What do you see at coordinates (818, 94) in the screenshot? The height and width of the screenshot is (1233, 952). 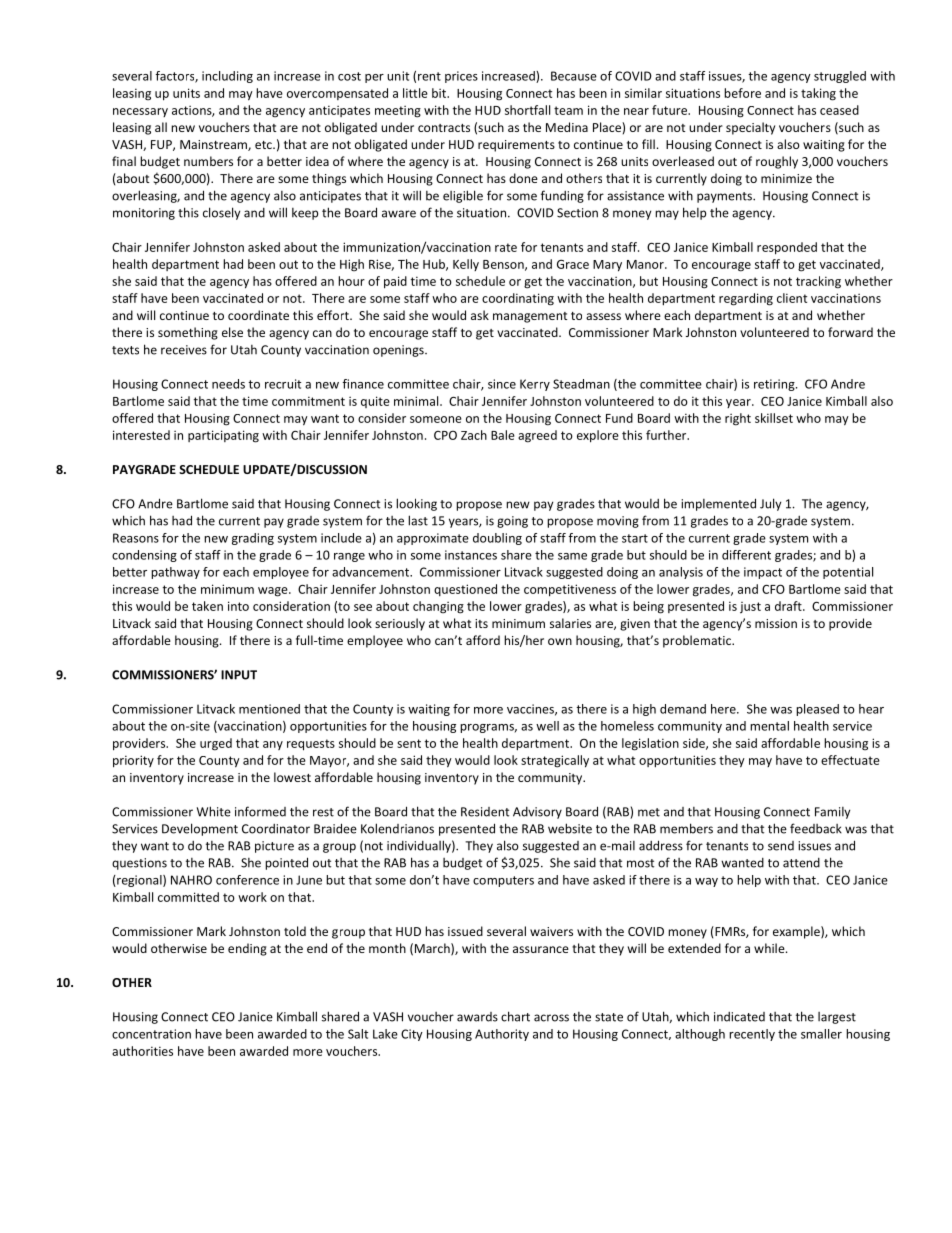 I see `taking` at bounding box center [818, 94].
